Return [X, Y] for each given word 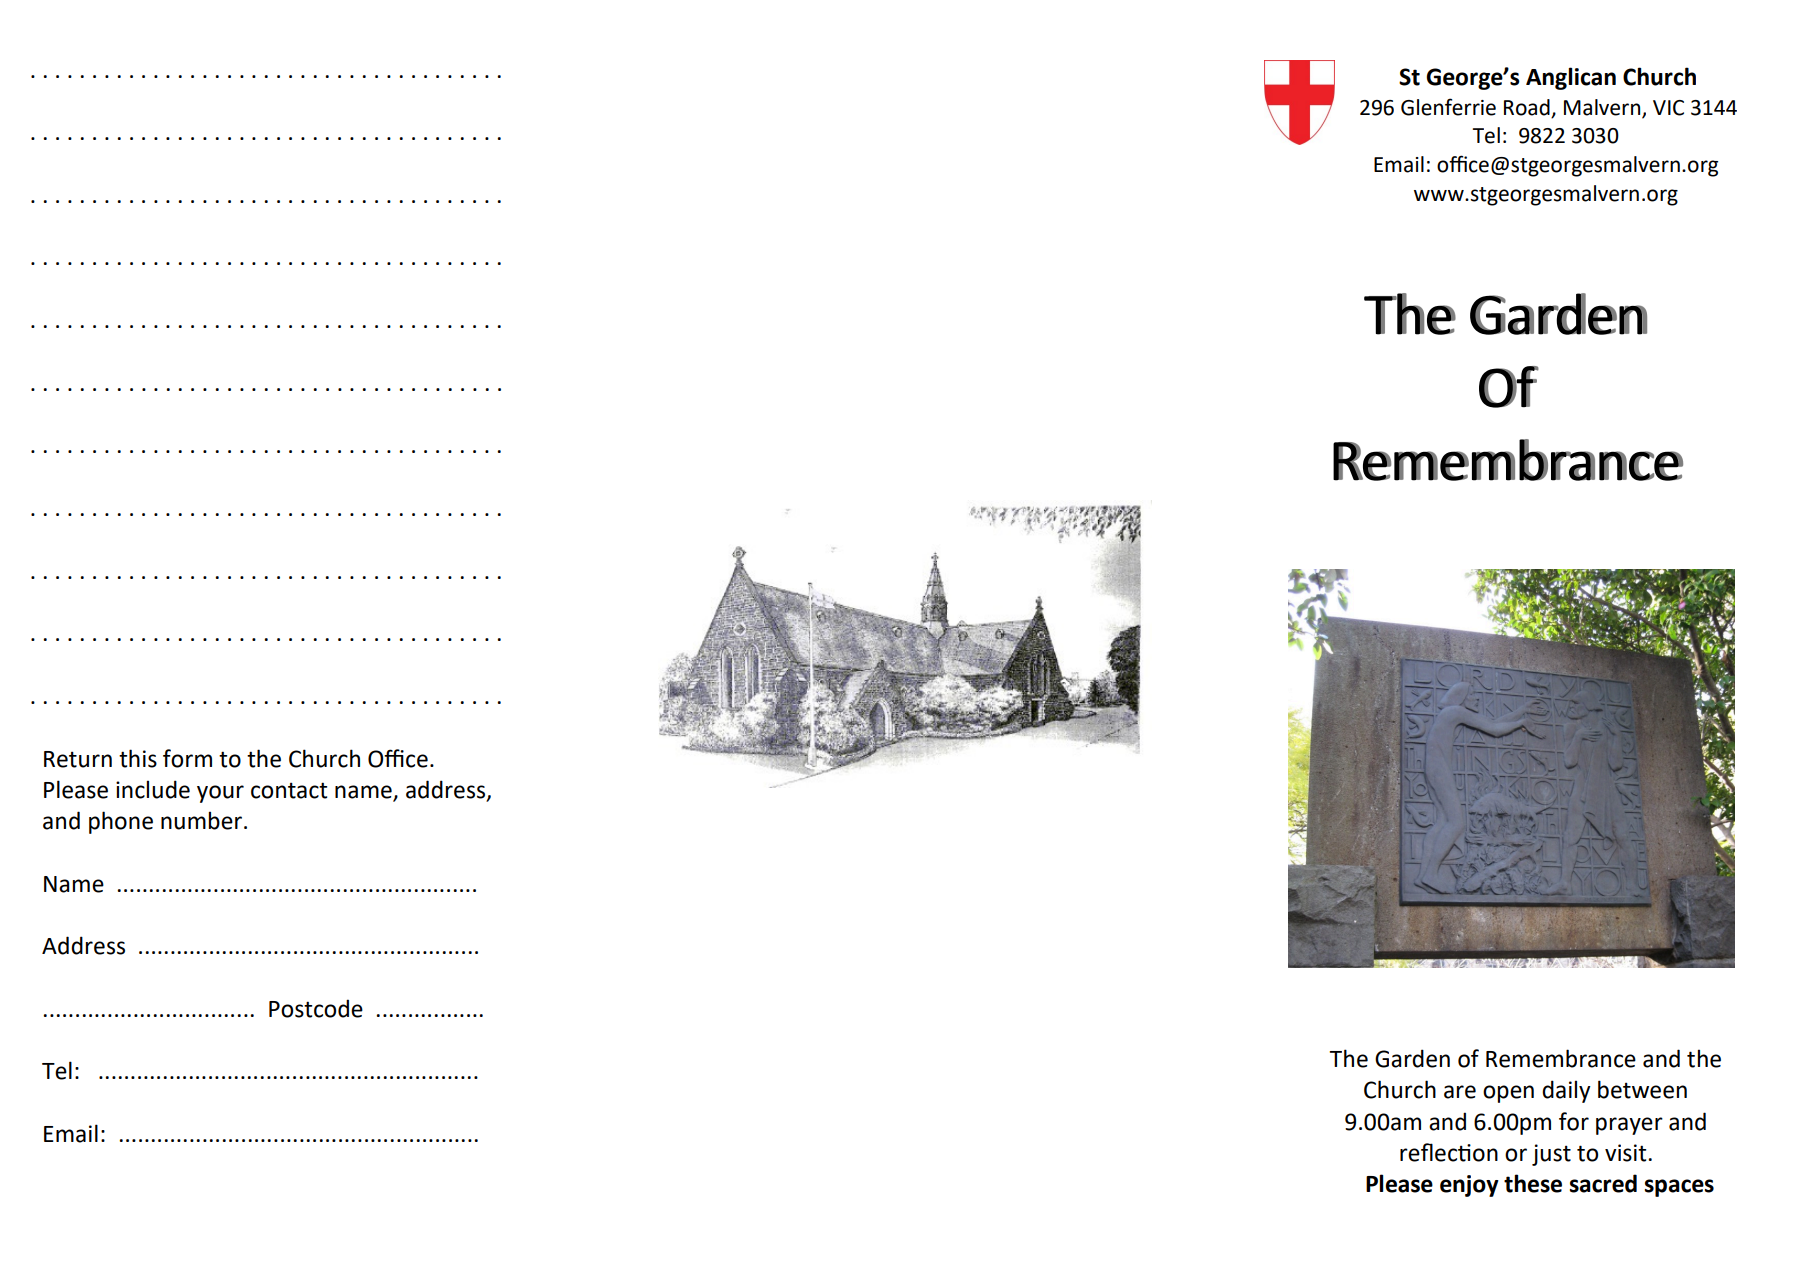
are [1460, 1092]
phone [121, 822]
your [220, 794]
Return [78, 759]
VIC [1668, 108]
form [187, 758]
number [201, 820]
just [1551, 1155]
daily [1566, 1091]
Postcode [316, 1008]
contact [289, 790]
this [138, 758]
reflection [1449, 1152]
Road [1527, 107]
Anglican [1571, 78]
